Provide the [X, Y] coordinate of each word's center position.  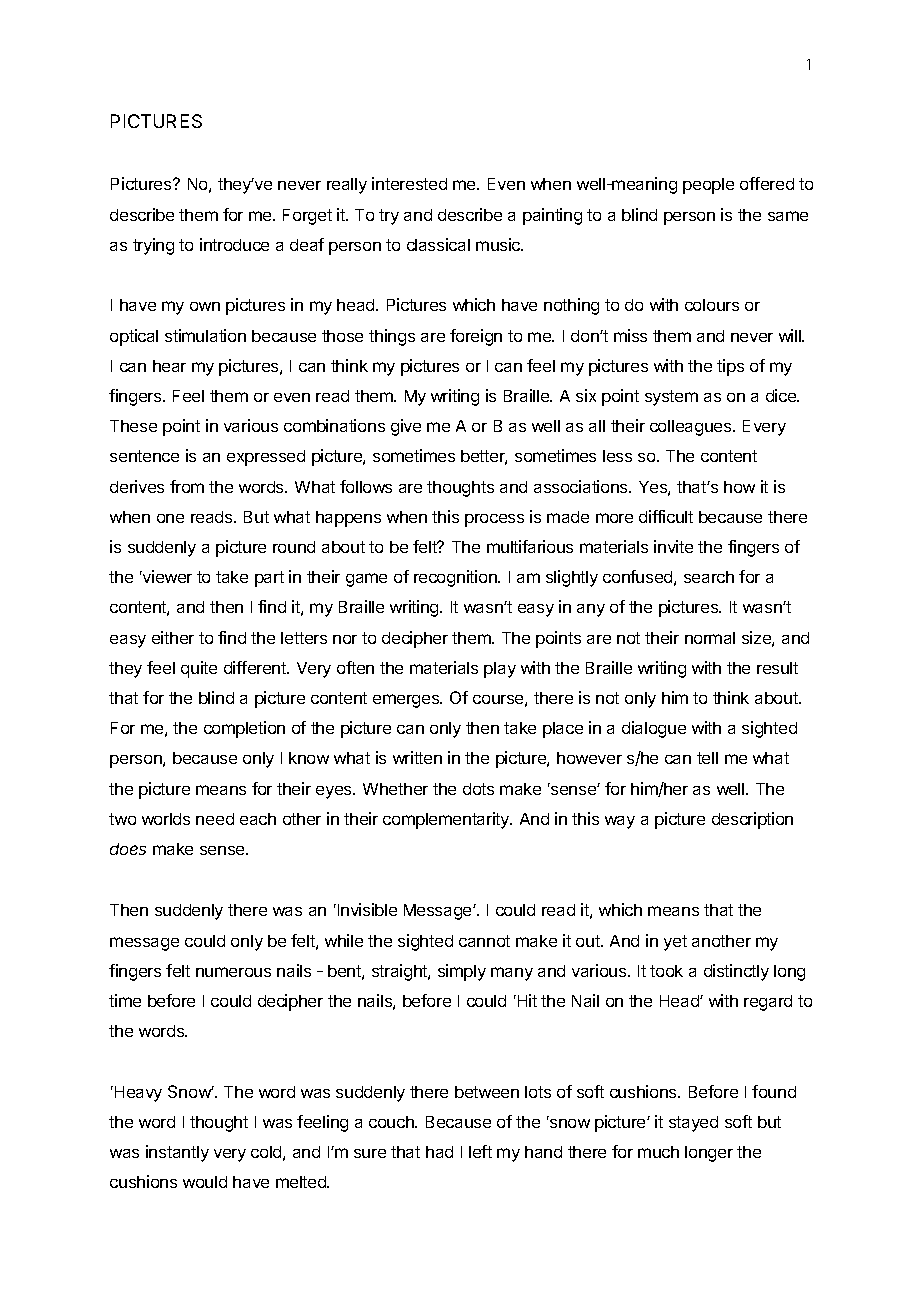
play [500, 670]
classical [438, 244]
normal [710, 638]
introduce [234, 244]
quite [199, 669]
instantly [177, 1153]
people [708, 186]
